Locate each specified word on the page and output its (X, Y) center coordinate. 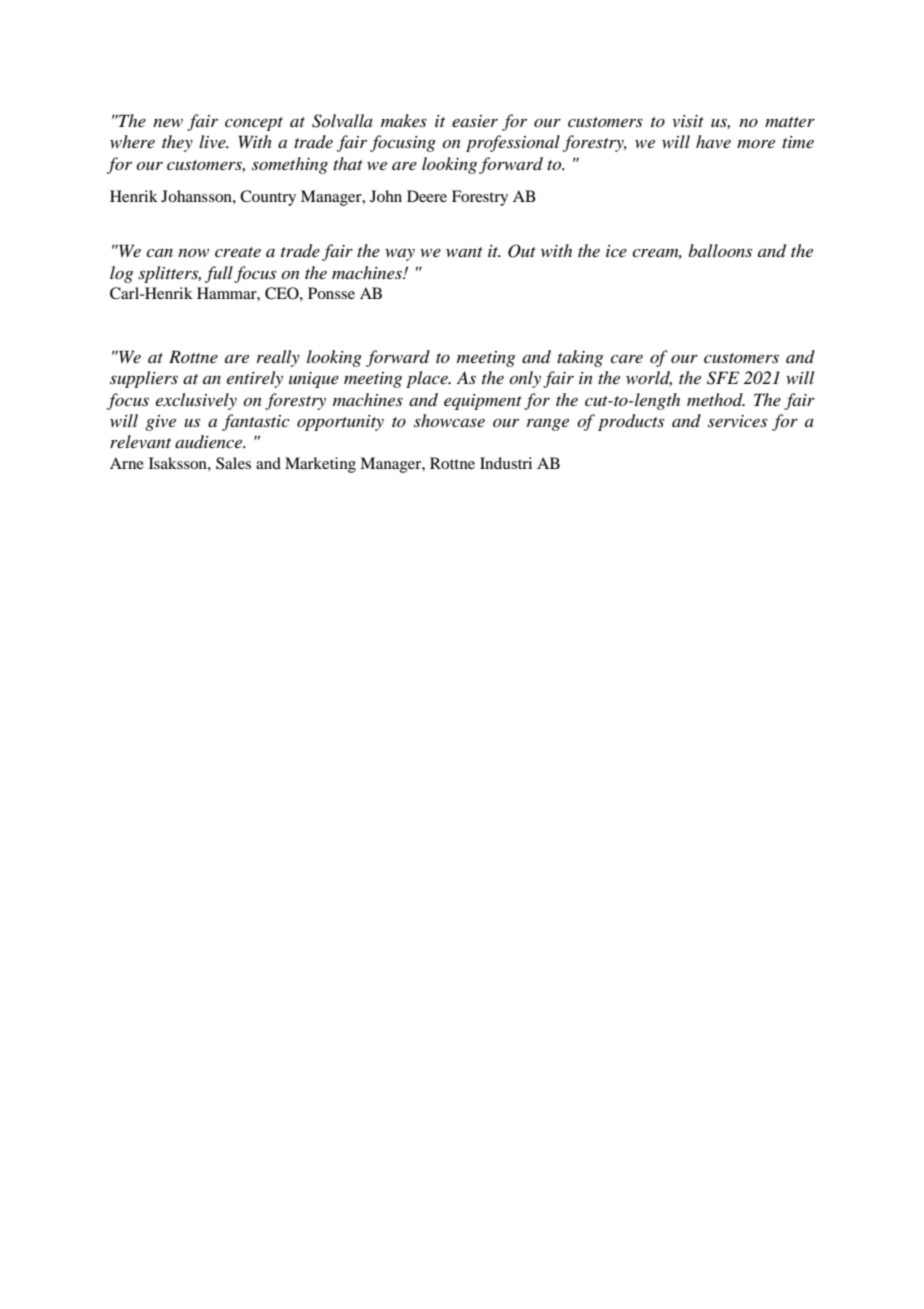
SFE (723, 378)
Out (522, 251)
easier (475, 121)
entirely (255, 379)
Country (268, 198)
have (713, 141)
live (213, 141)
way (400, 255)
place (428, 379)
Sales (233, 463)
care (626, 359)
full (219, 274)
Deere (427, 196)
